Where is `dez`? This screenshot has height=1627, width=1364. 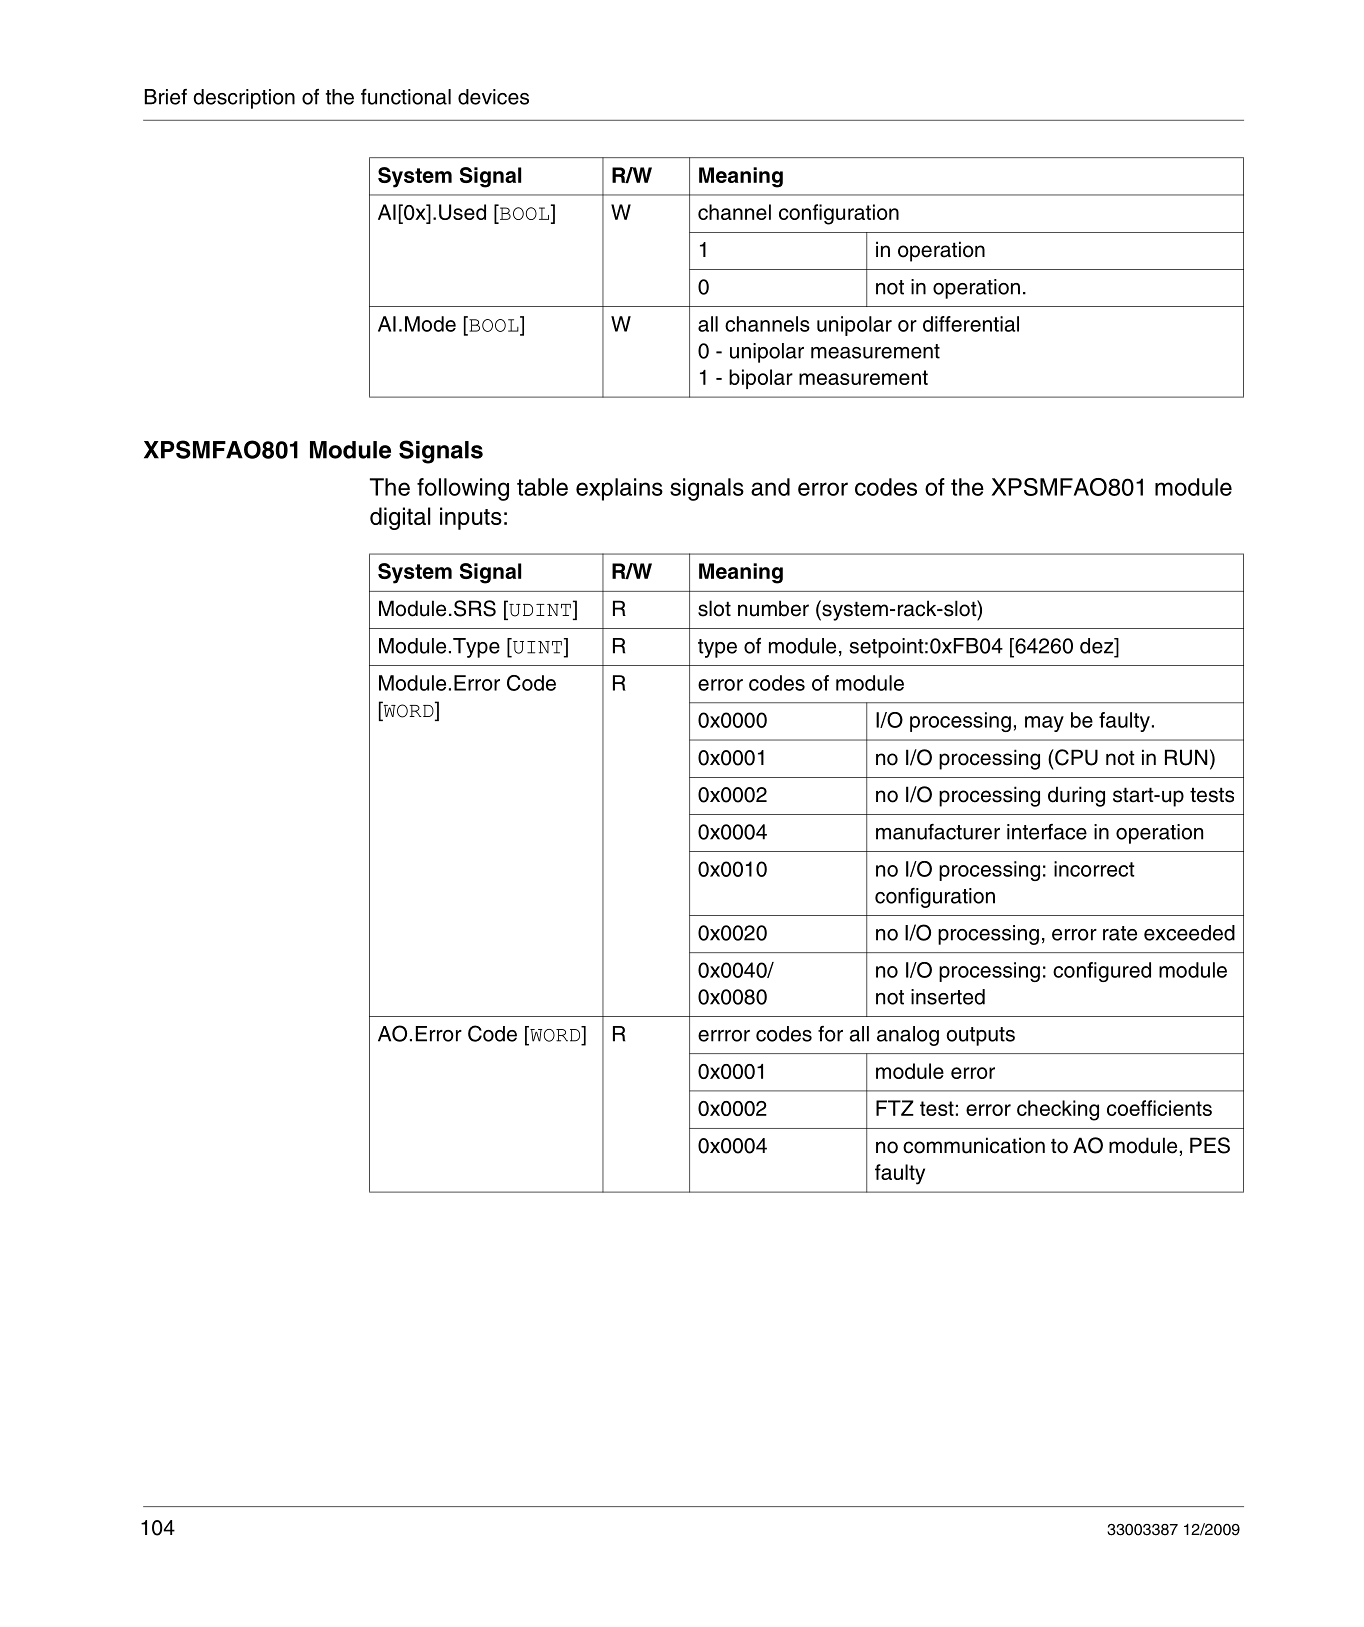
dez is located at coordinates (1098, 646).
